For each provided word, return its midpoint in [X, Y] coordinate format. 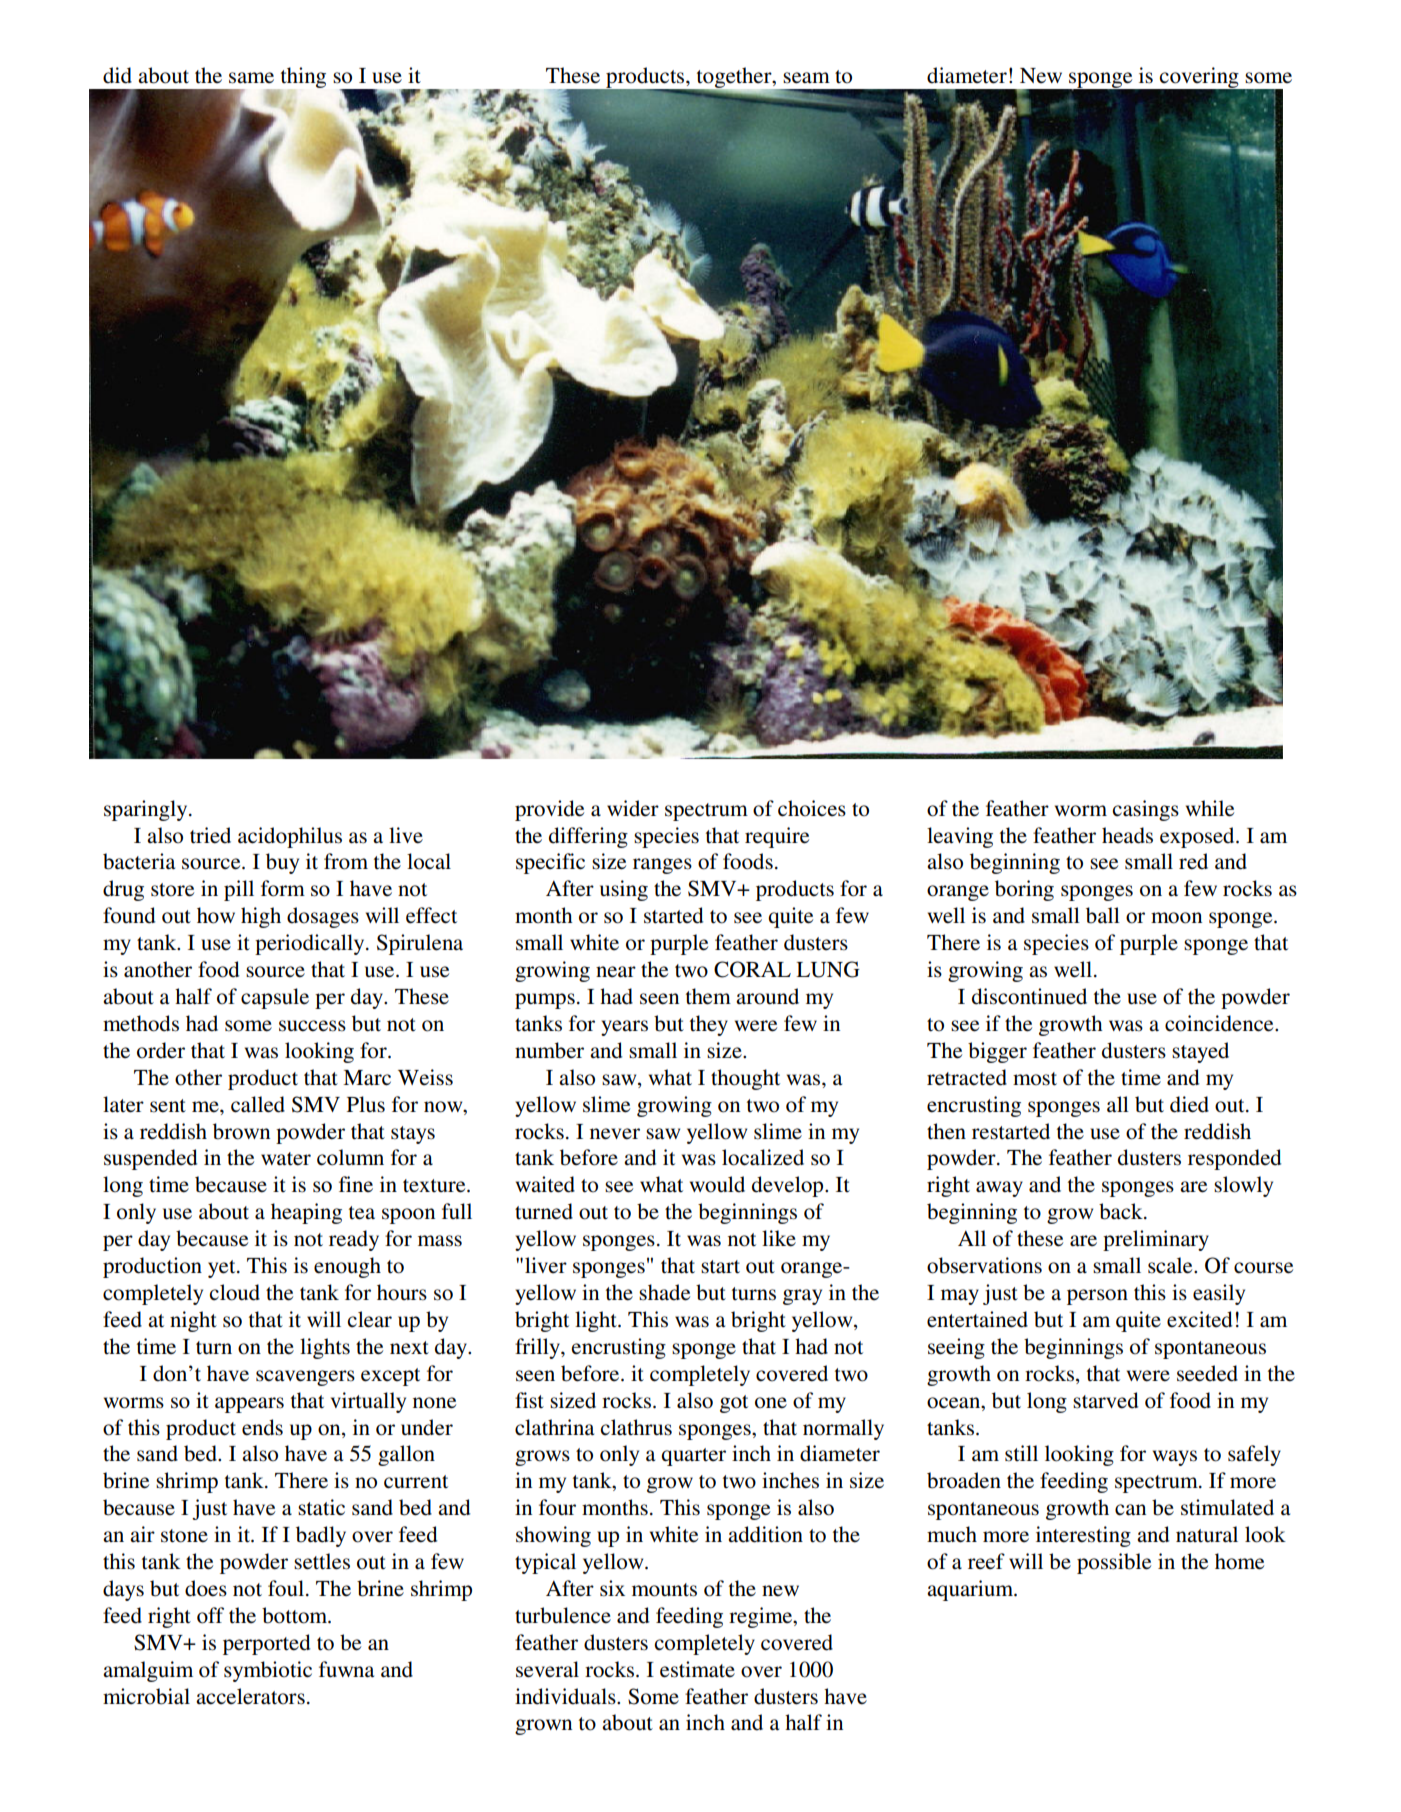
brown [241, 1131]
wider [633, 808]
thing [302, 79]
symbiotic [268, 1671]
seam [806, 78]
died [1189, 1104]
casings [1145, 810]
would [717, 1184]
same [251, 78]
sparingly [147, 810]
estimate [697, 1669]
